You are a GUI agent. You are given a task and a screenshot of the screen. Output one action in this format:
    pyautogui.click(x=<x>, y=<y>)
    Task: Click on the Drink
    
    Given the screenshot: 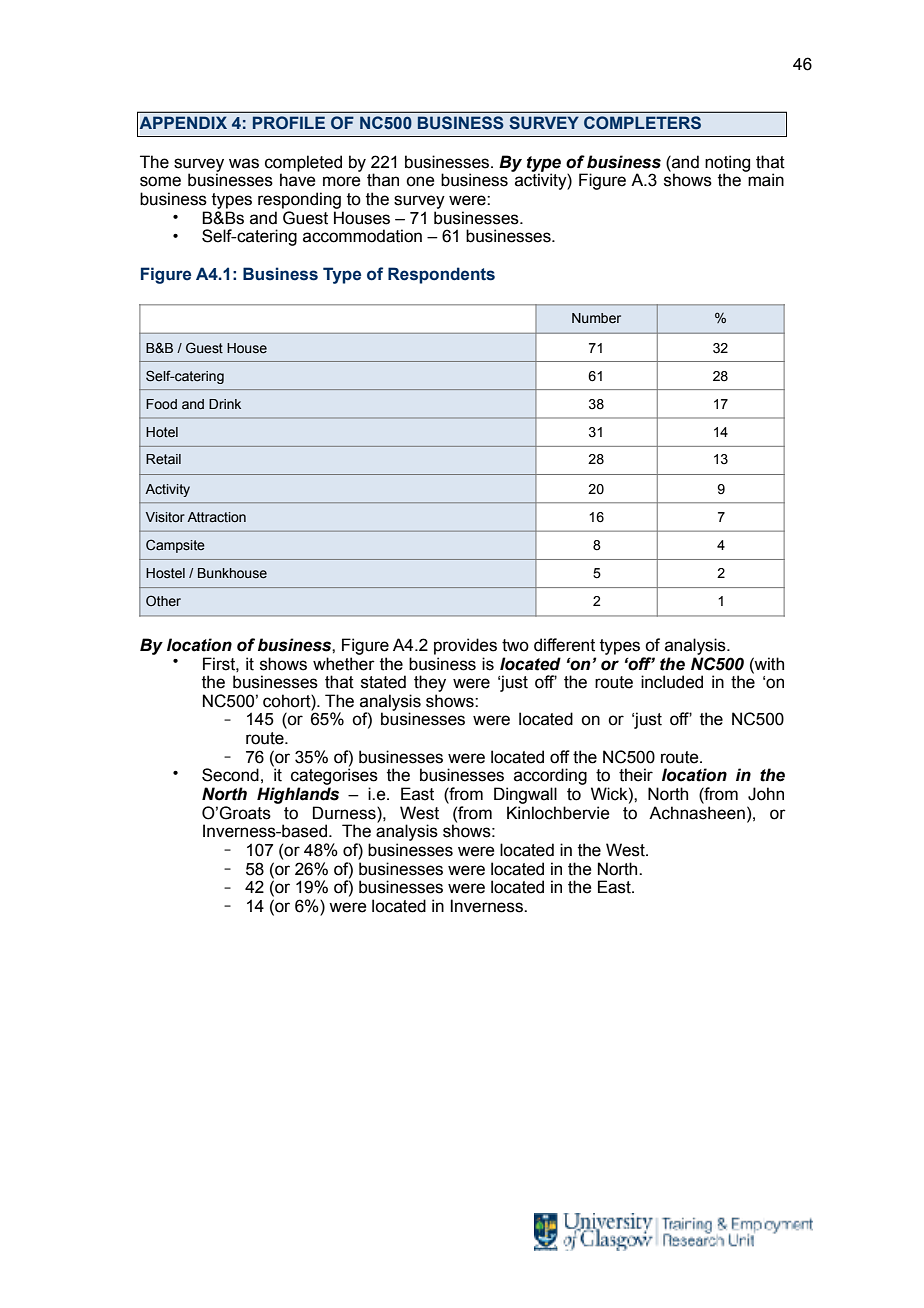 What is the action you would take?
    pyautogui.click(x=225, y=404)
